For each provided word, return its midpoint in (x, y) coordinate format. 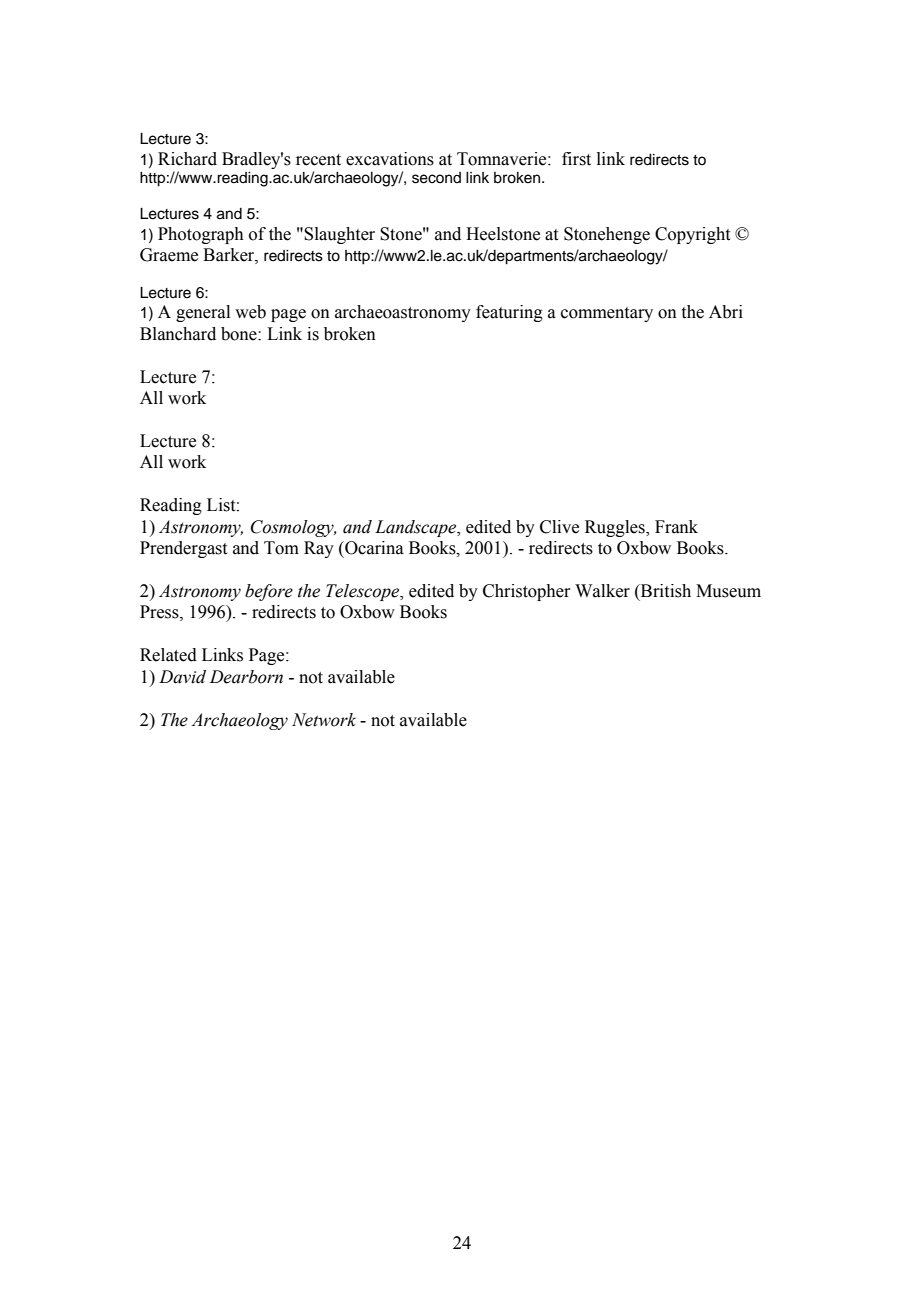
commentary (607, 314)
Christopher (527, 592)
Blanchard (178, 334)
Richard (187, 159)
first (576, 159)
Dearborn (246, 677)
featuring (509, 313)
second (436, 178)
